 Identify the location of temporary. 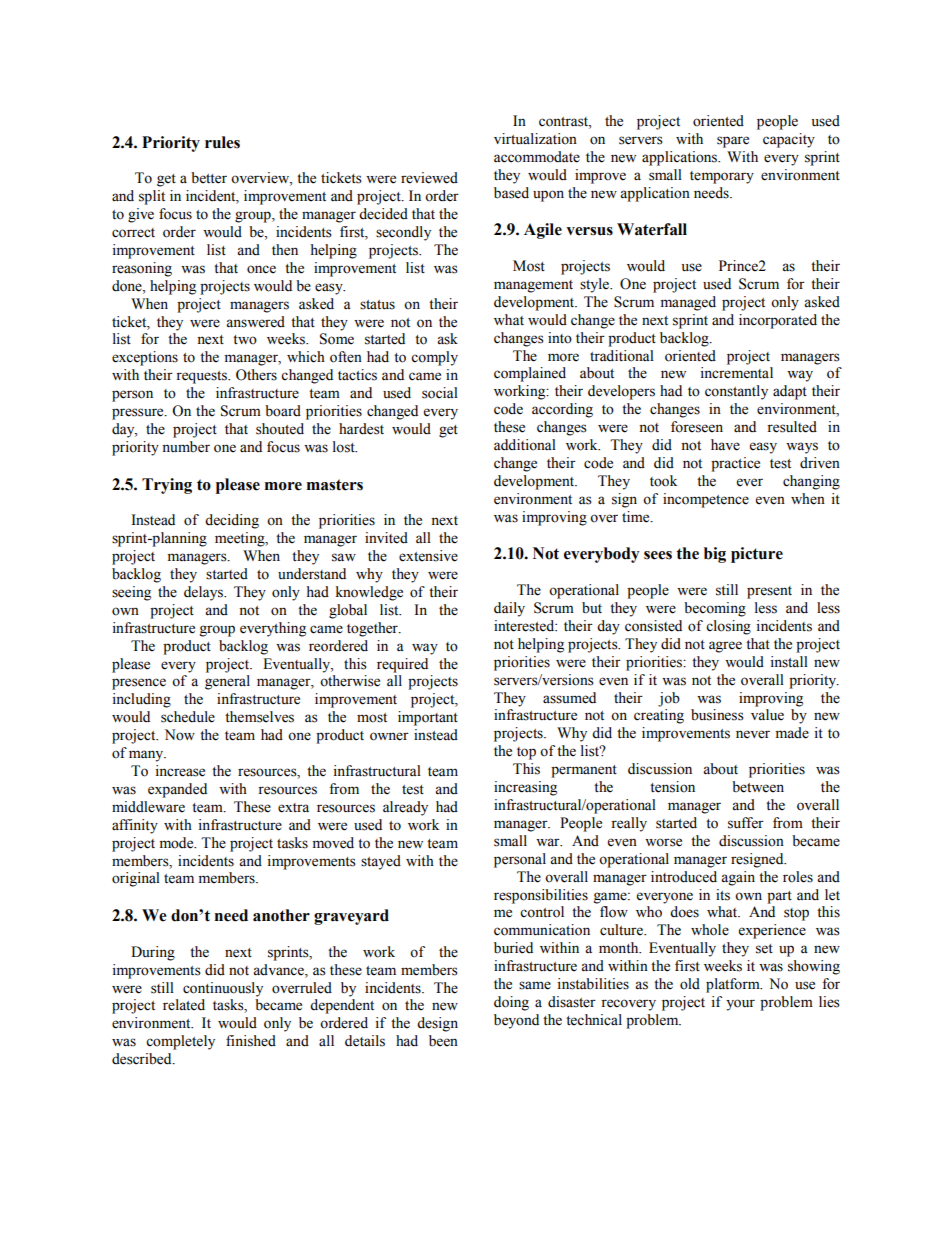
(722, 177).
